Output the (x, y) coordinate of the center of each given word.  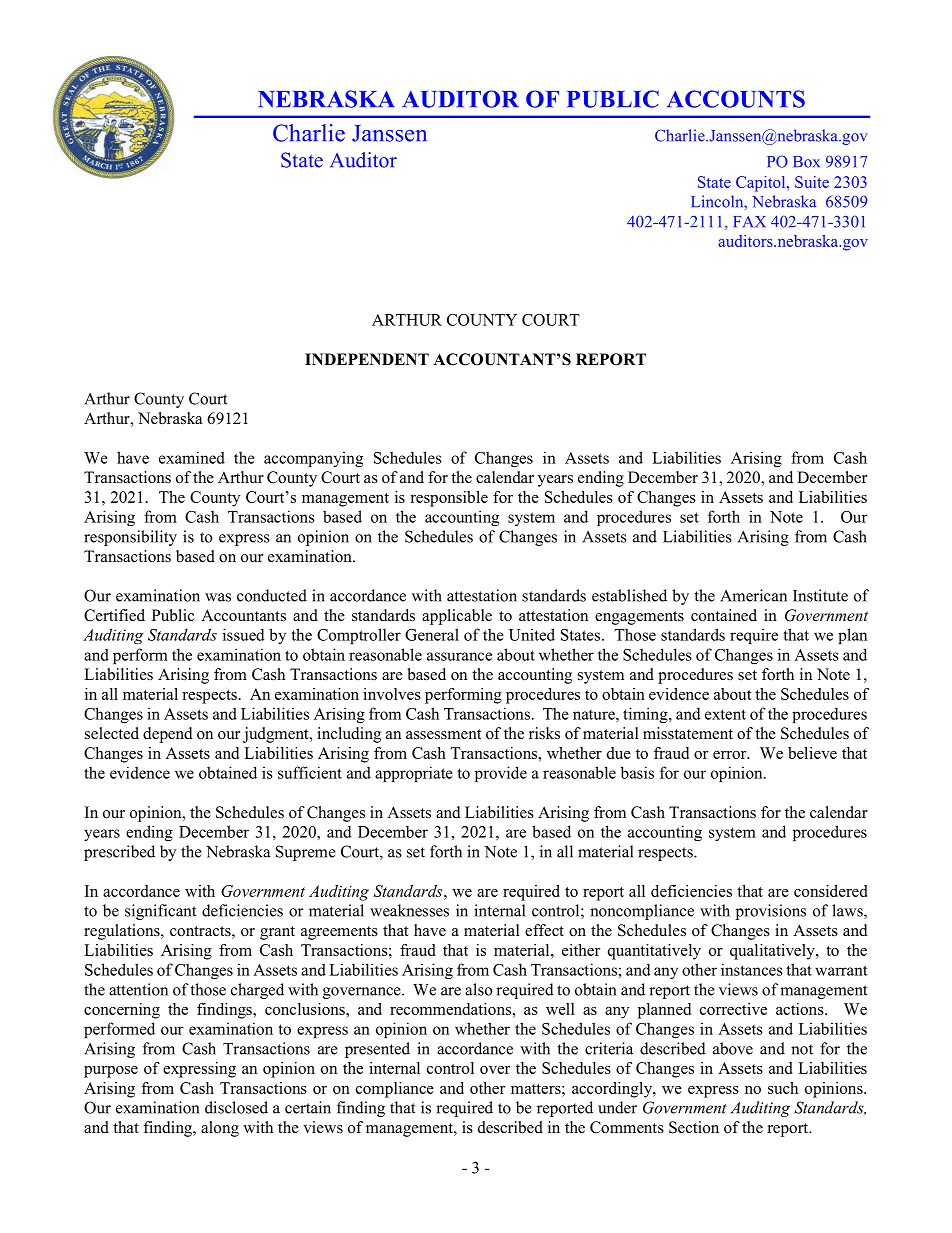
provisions (771, 912)
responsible (449, 499)
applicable (457, 617)
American (753, 595)
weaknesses (409, 910)
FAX (749, 221)
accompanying (313, 459)
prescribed (119, 853)
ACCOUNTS (736, 99)
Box (806, 162)
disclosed (236, 1107)
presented (377, 1050)
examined (192, 457)
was (218, 597)
